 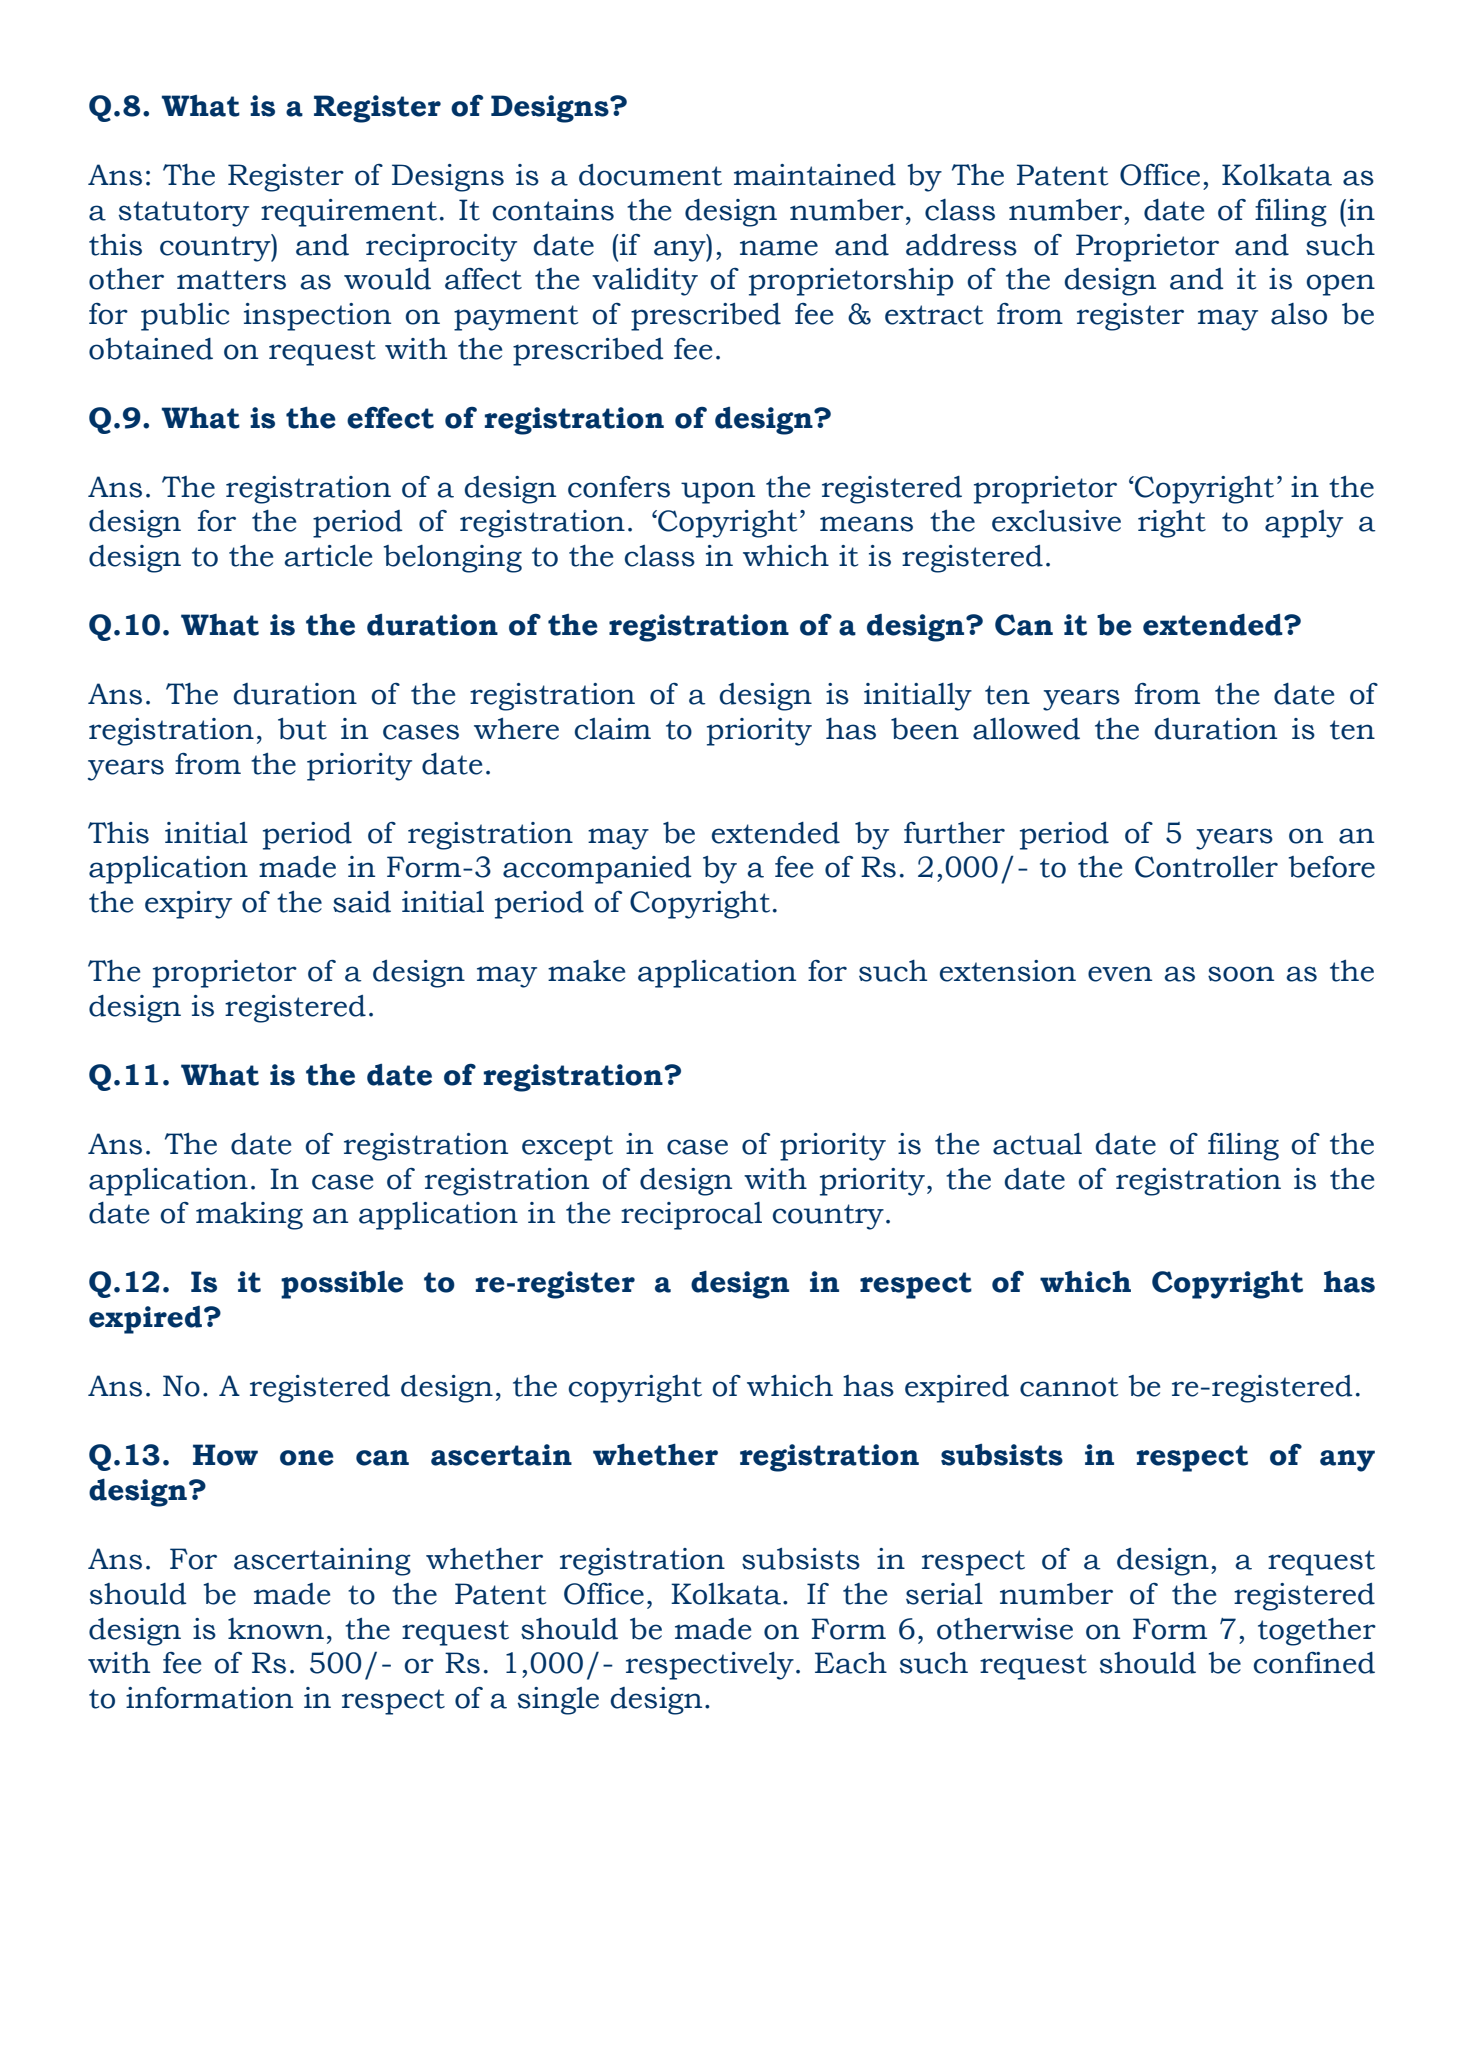 I want to click on make, so click(x=586, y=971).
